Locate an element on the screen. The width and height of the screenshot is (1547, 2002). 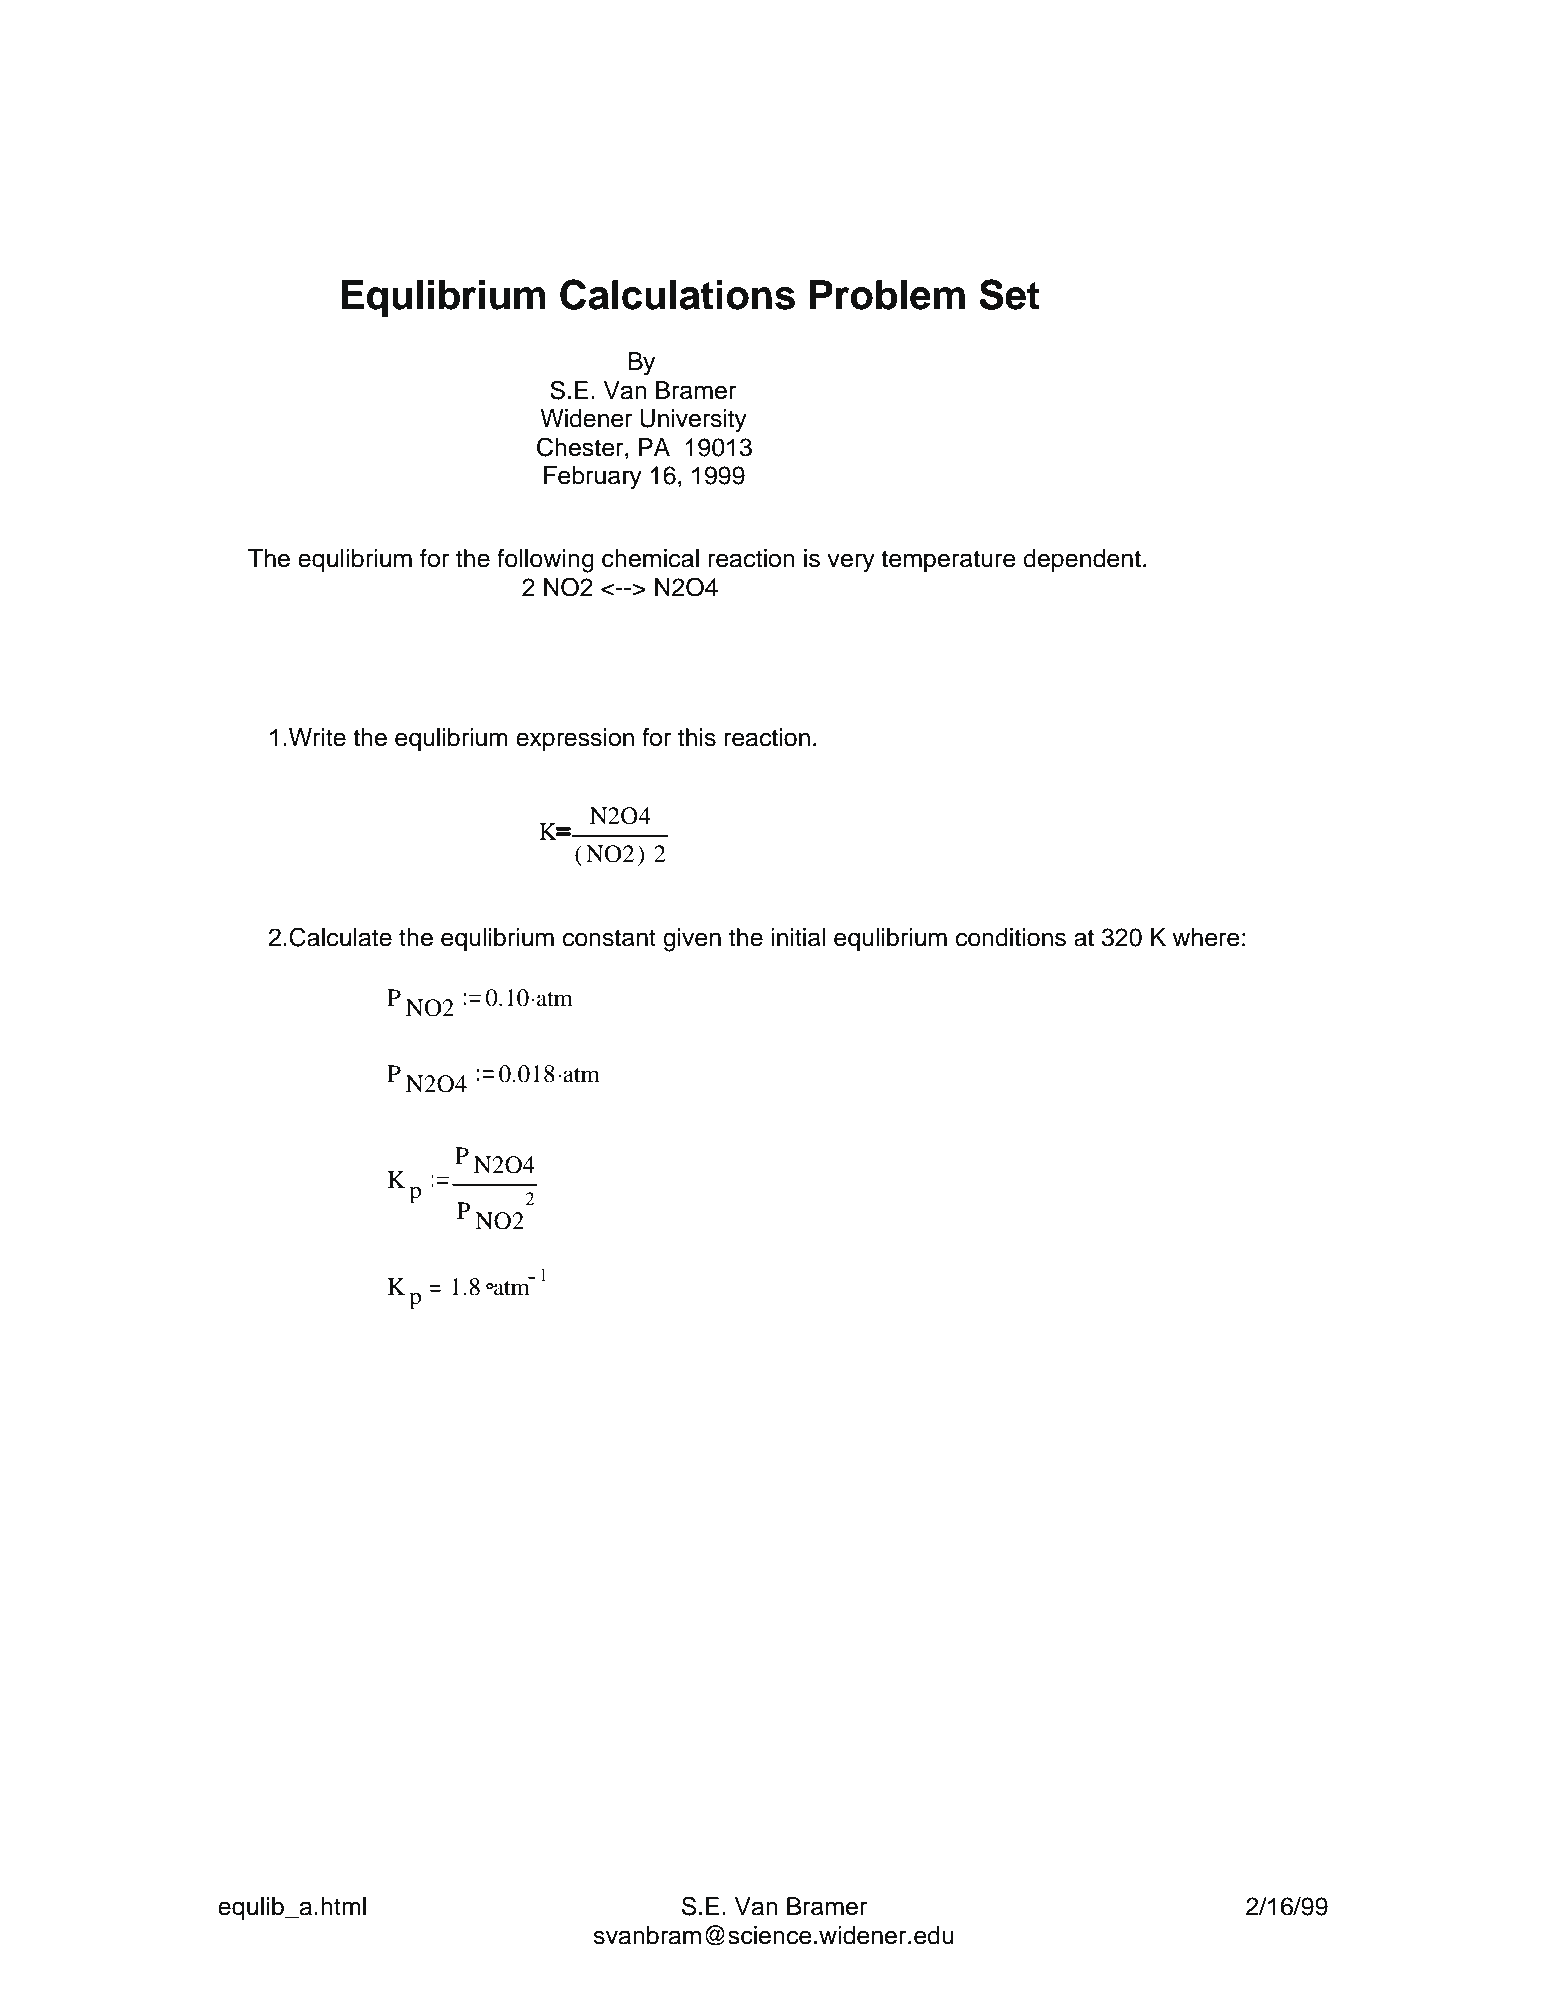
Problem is located at coordinates (887, 295).
